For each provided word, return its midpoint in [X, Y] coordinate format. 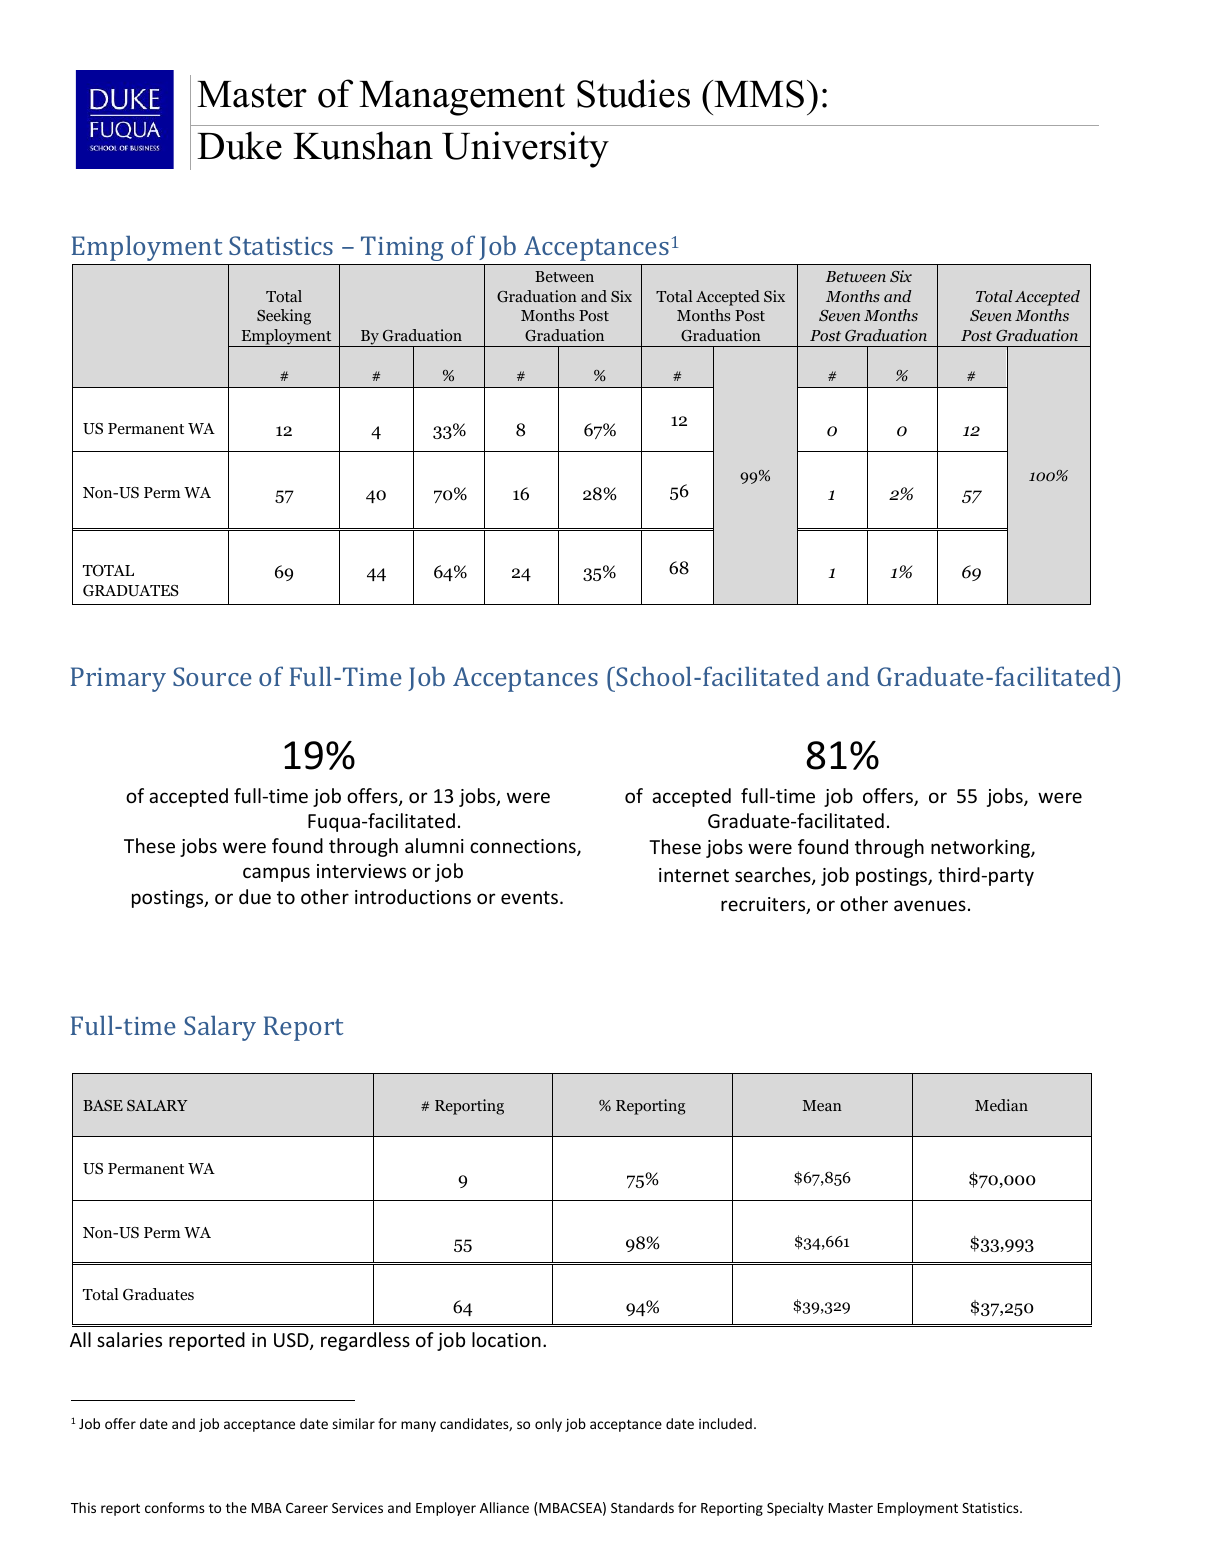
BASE [103, 1105]
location [506, 1339]
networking [981, 848]
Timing [402, 248]
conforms [175, 1507]
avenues [930, 905]
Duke [239, 145]
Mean [822, 1105]
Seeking [284, 317]
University [525, 149]
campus [276, 874]
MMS [759, 94]
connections [524, 847]
